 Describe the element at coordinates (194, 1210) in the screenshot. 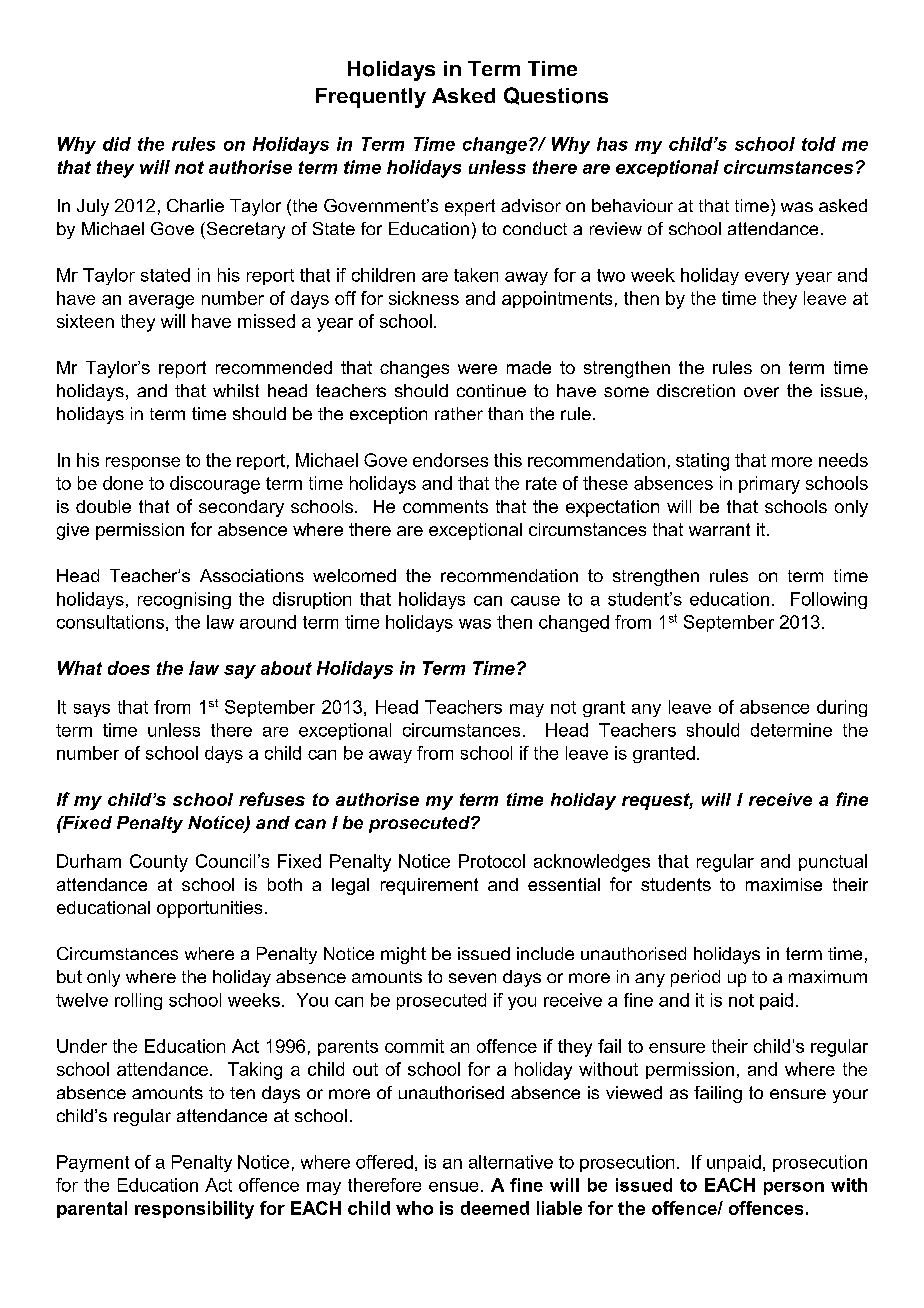

I see `responsibility` at that location.
